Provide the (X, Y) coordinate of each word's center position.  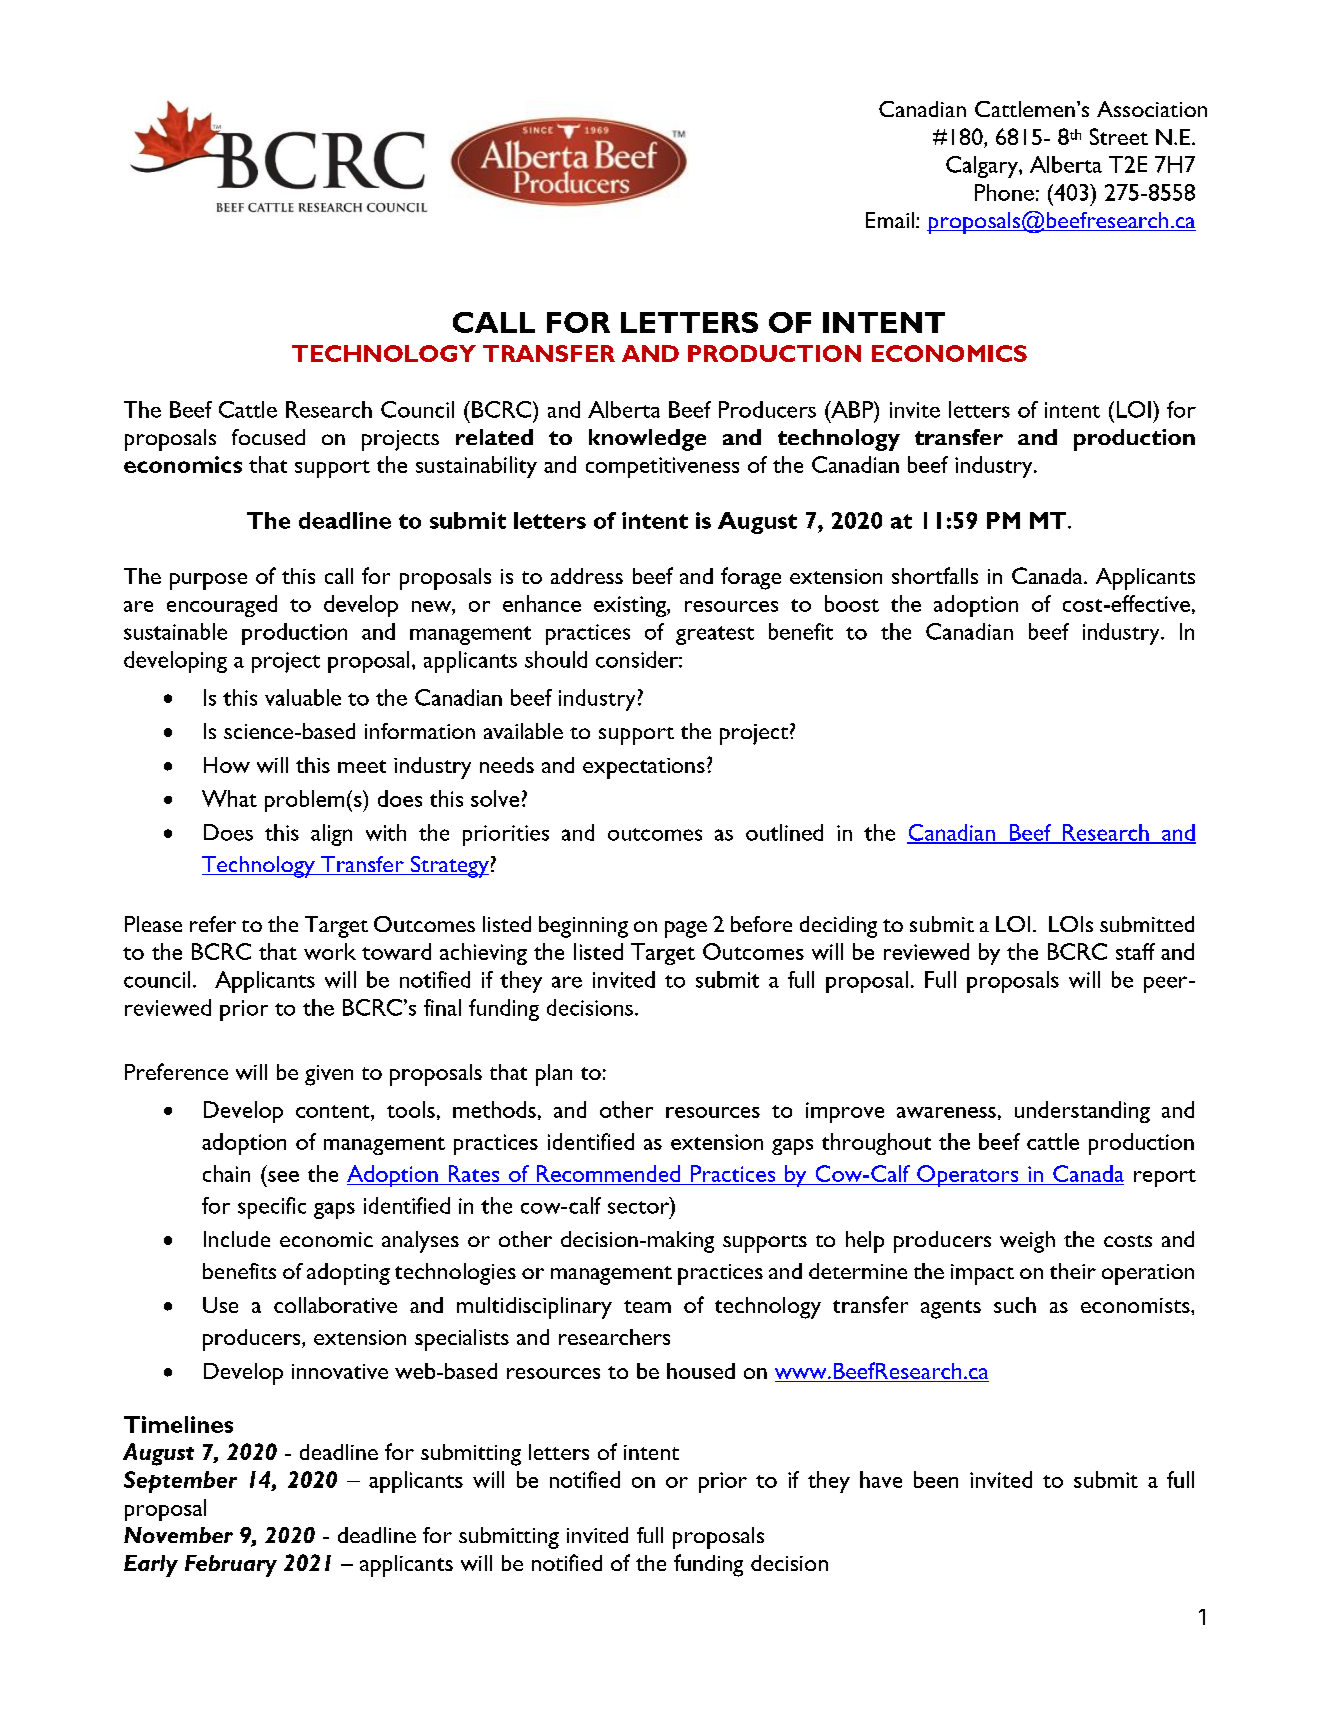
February (231, 1566)
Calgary (983, 167)
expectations (644, 768)
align (331, 835)
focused (268, 437)
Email (890, 220)
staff (1135, 951)
